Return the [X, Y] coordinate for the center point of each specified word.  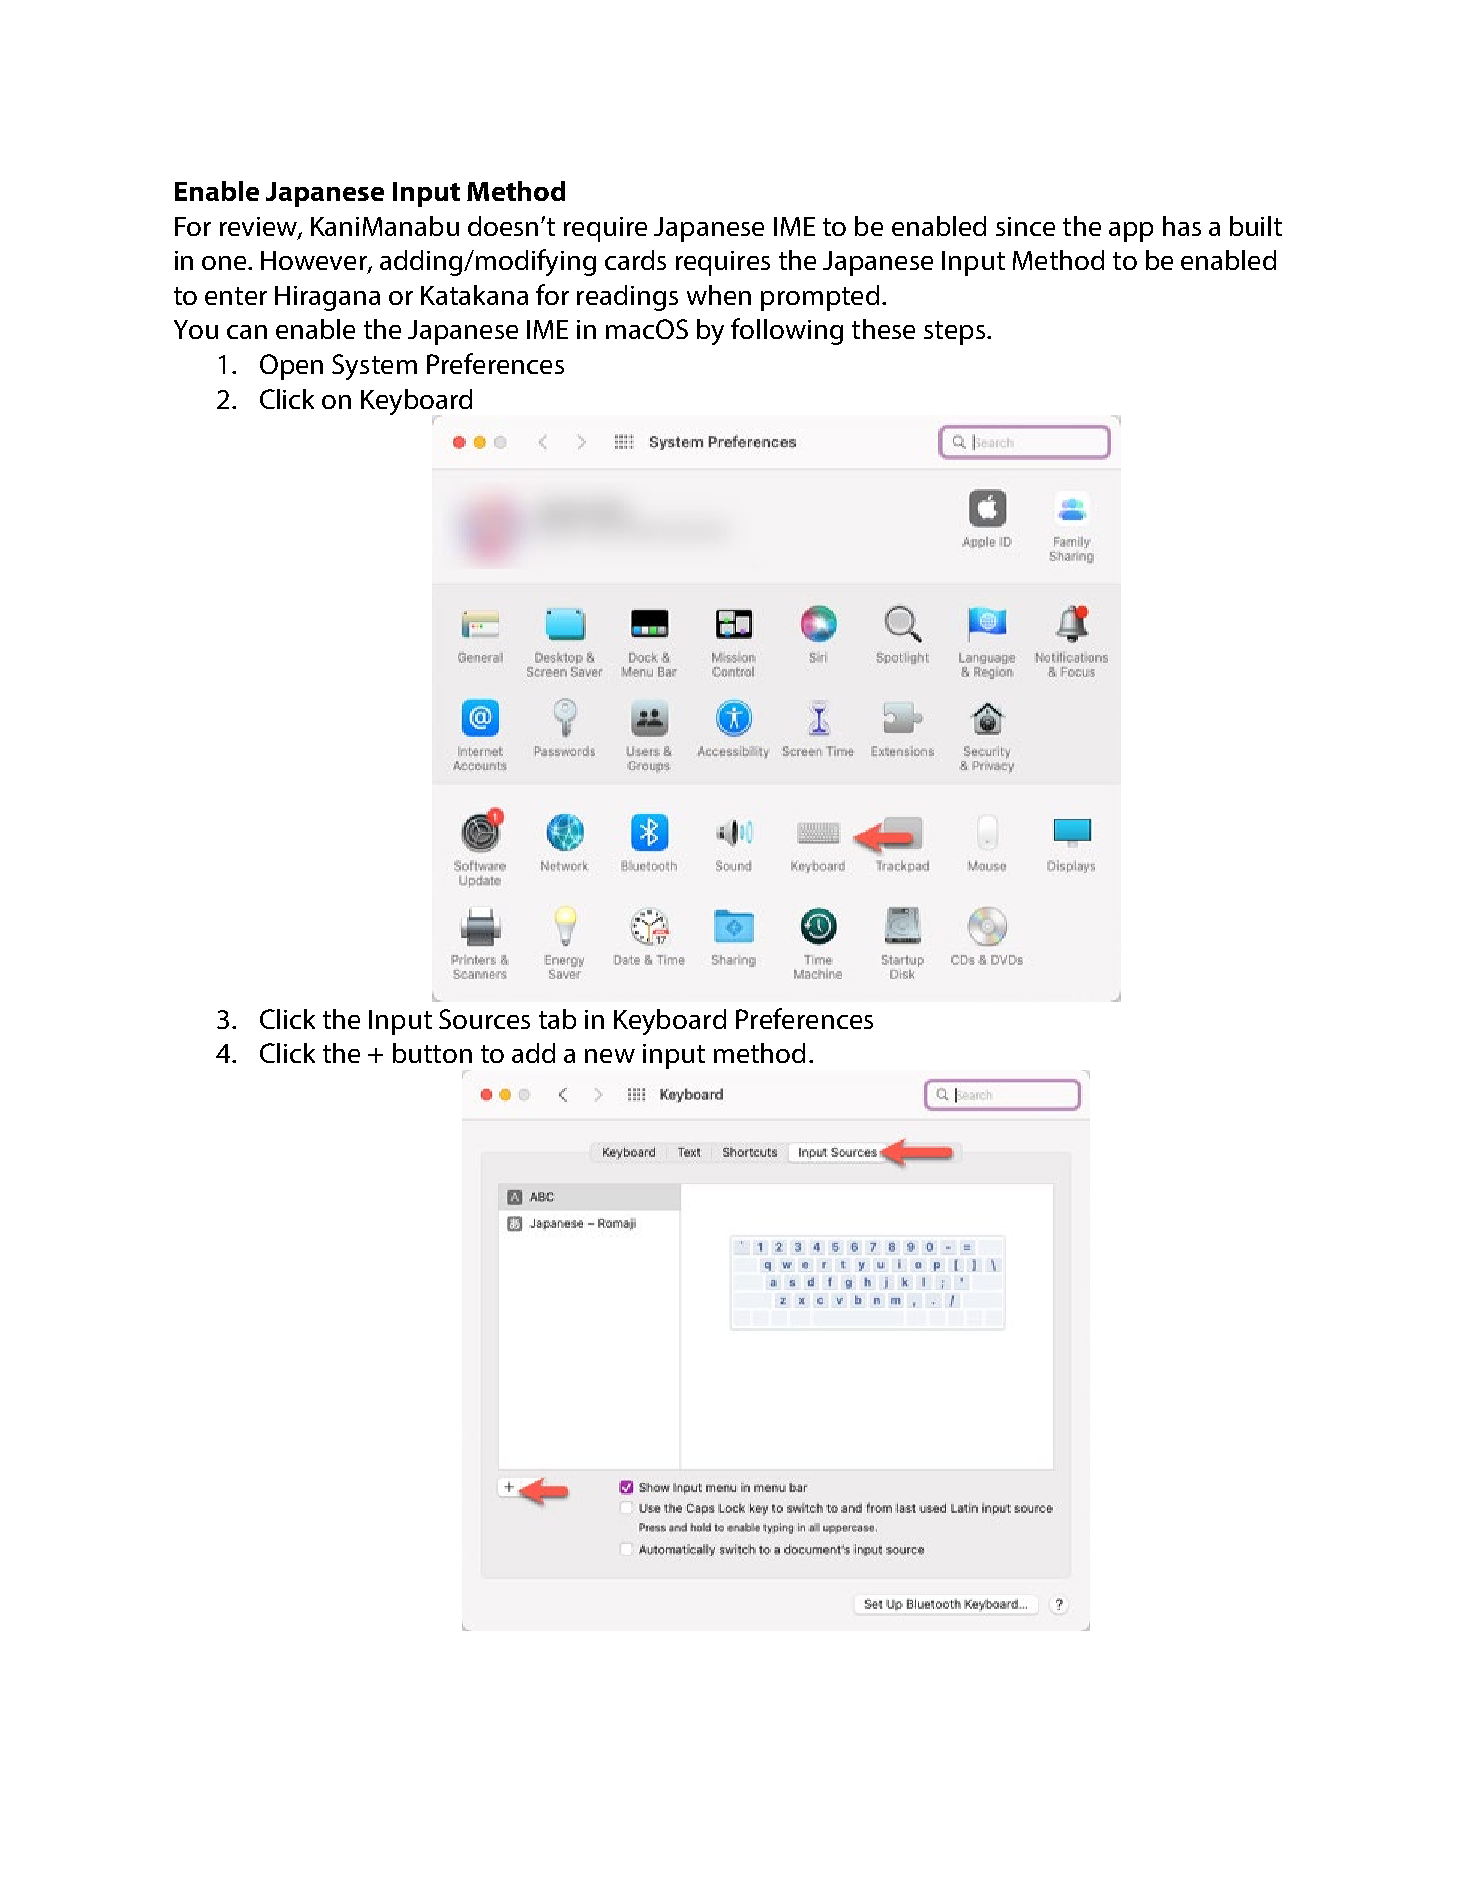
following [787, 331]
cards [635, 260]
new [610, 1056]
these [883, 329]
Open [291, 367]
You [196, 329]
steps [954, 333]
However [315, 262]
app [1131, 232]
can [247, 332]
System [374, 367]
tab [557, 1019]
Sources [484, 1019]
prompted [820, 298]
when [719, 295]
